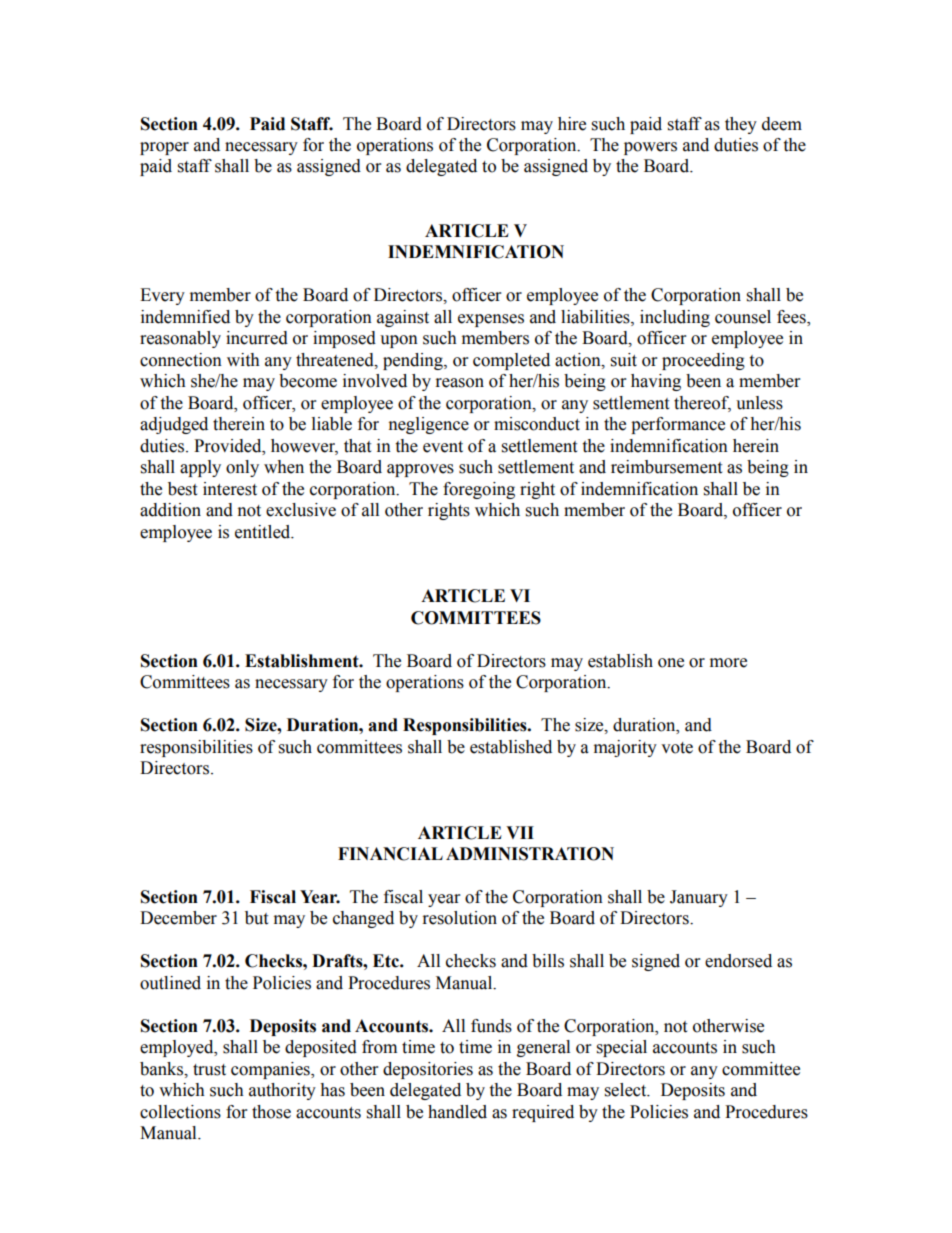 Image resolution: width=952 pixels, height=1233 pixels. Describe the element at coordinates (209, 1070) in the screenshot. I see `trust` at that location.
